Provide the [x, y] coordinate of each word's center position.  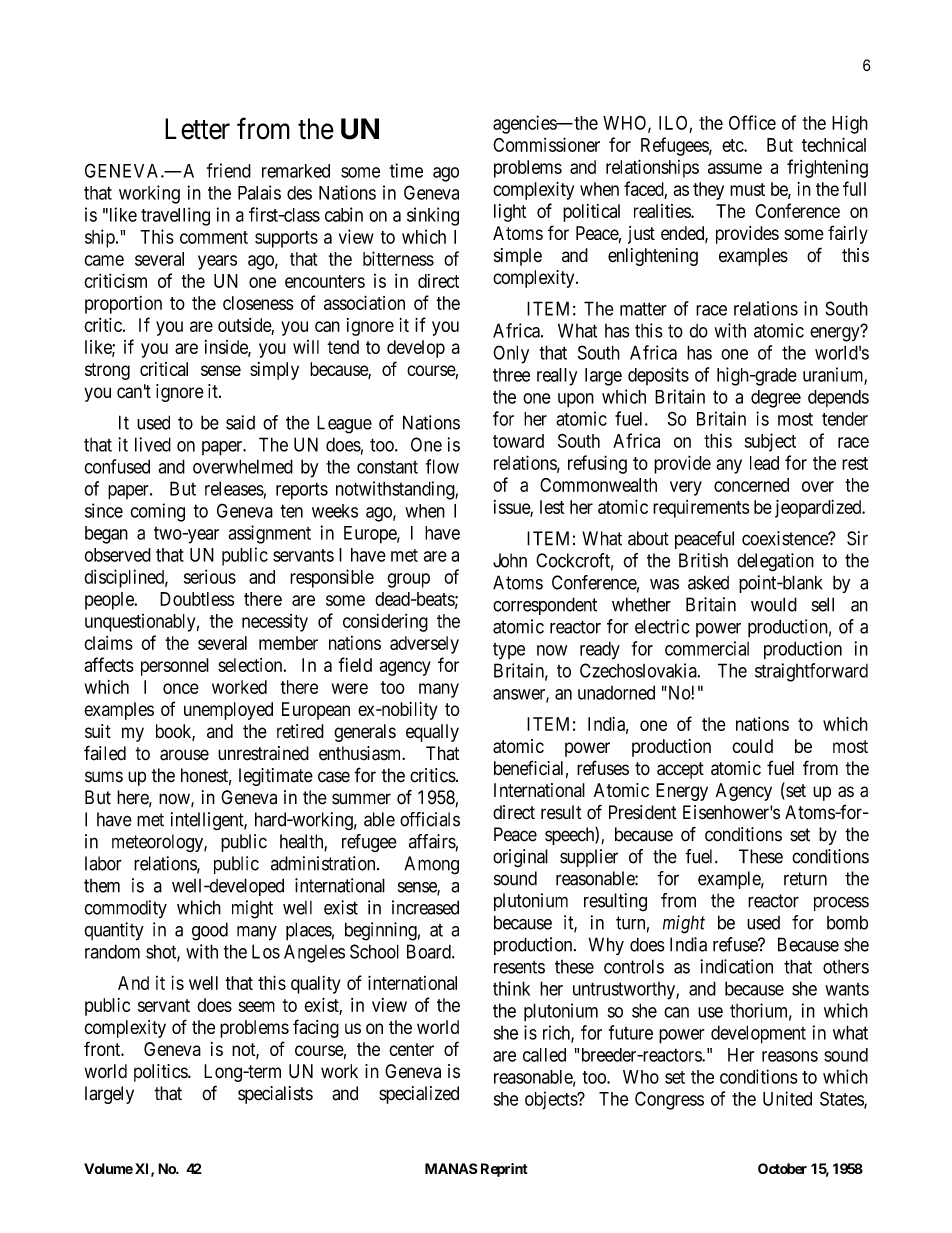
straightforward [811, 672]
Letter [197, 129]
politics [161, 1073]
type [509, 651]
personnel [175, 667]
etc [733, 145]
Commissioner [546, 144]
